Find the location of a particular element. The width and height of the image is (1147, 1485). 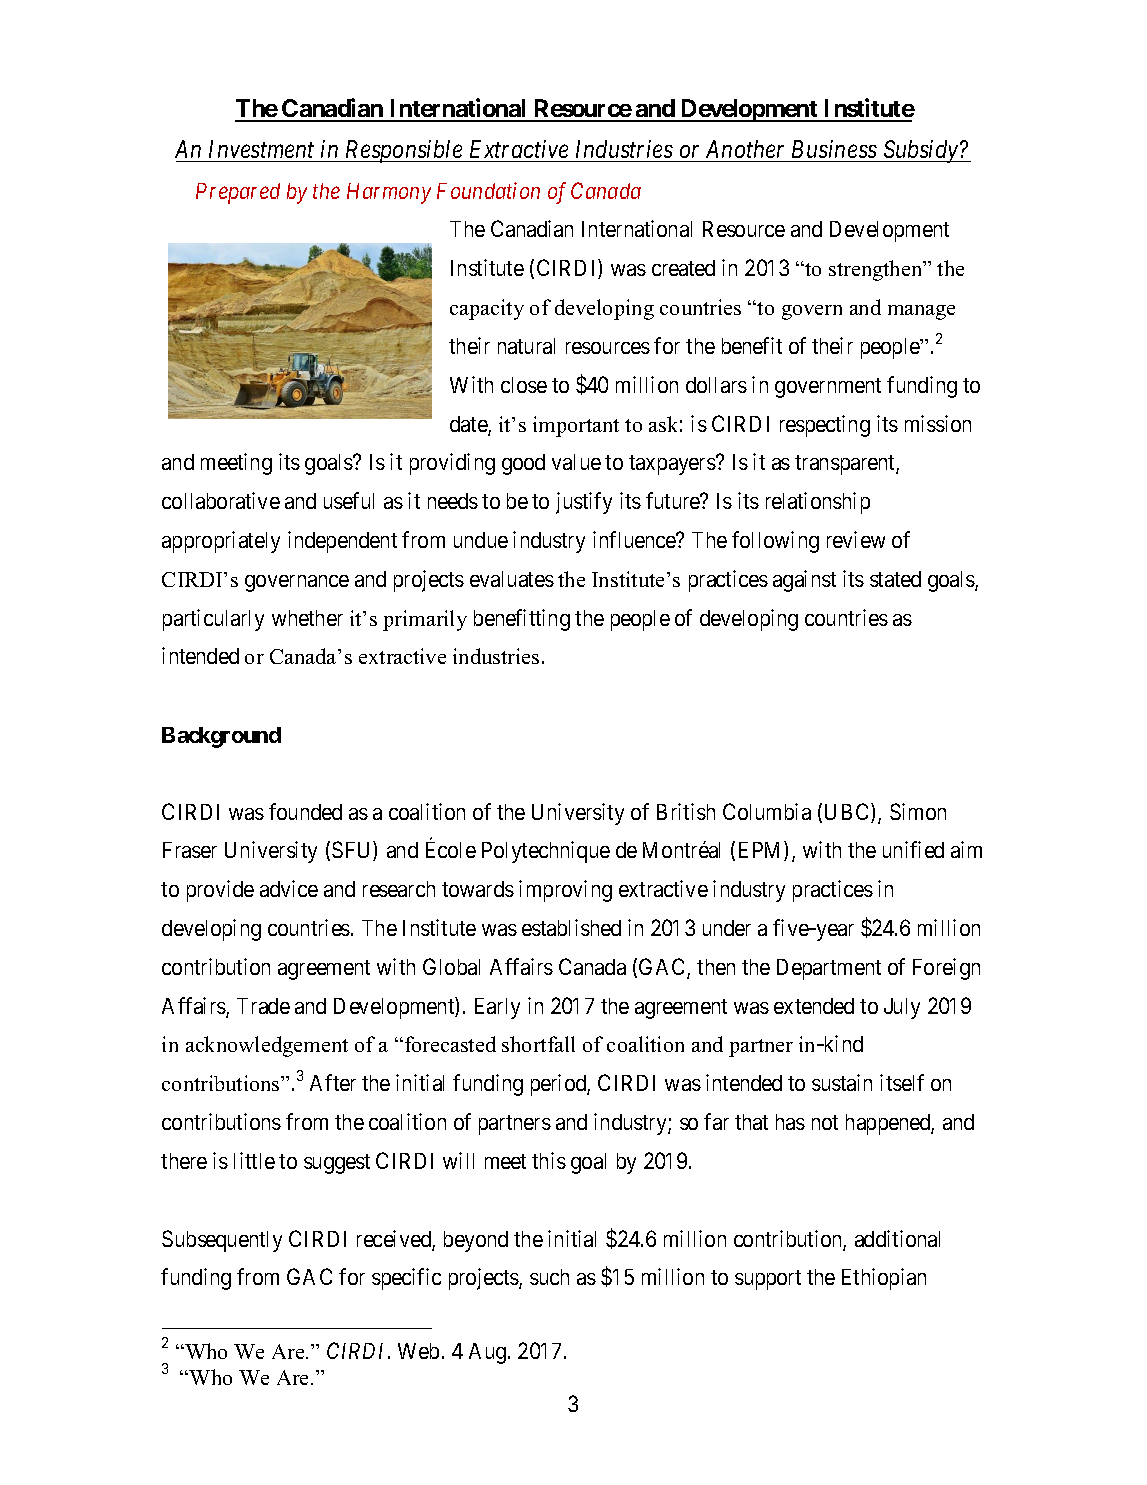

Business is located at coordinates (834, 149).
